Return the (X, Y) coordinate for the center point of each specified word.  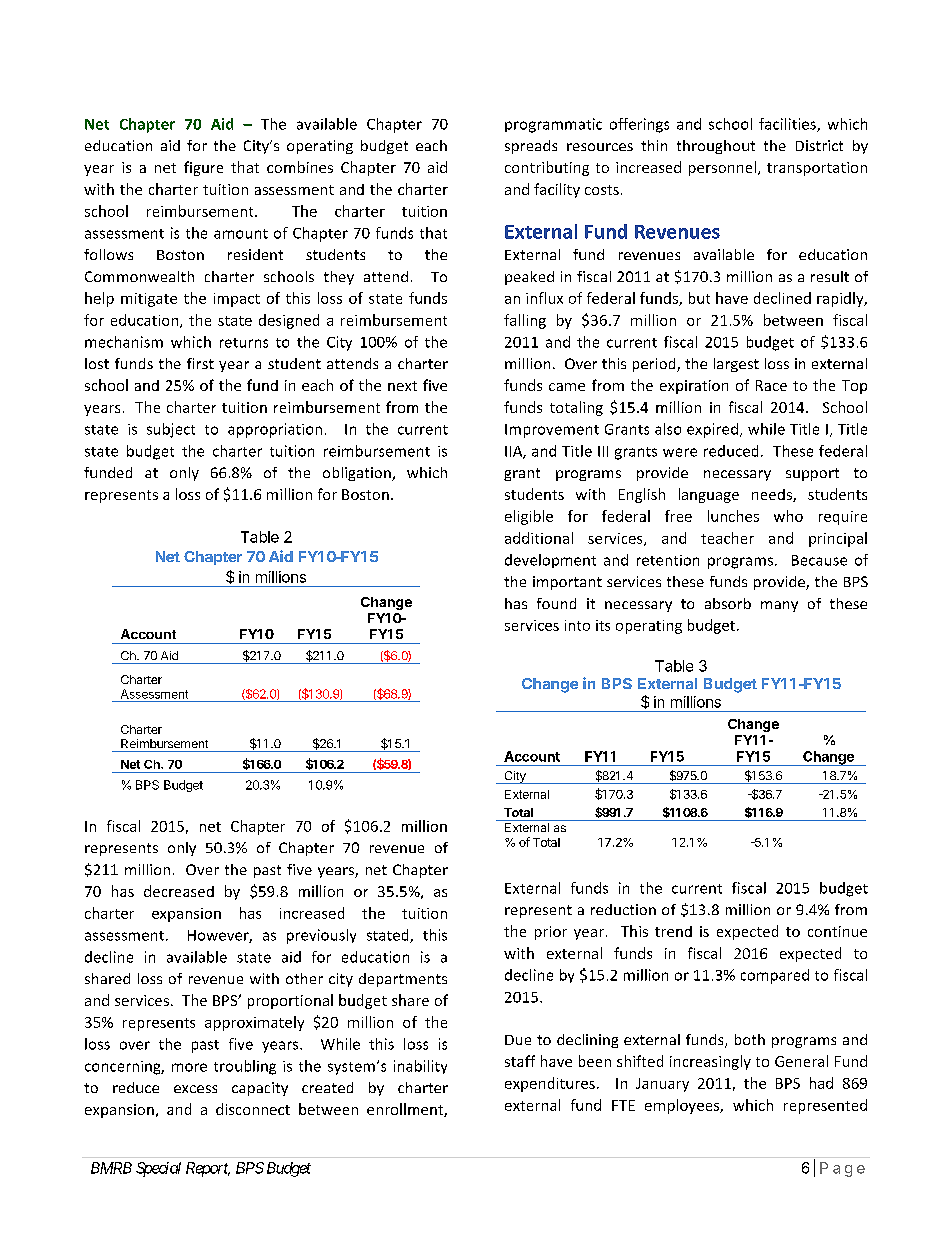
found (556, 603)
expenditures (550, 1084)
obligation (358, 474)
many (779, 606)
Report (208, 1169)
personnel (722, 168)
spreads (531, 147)
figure (203, 168)
